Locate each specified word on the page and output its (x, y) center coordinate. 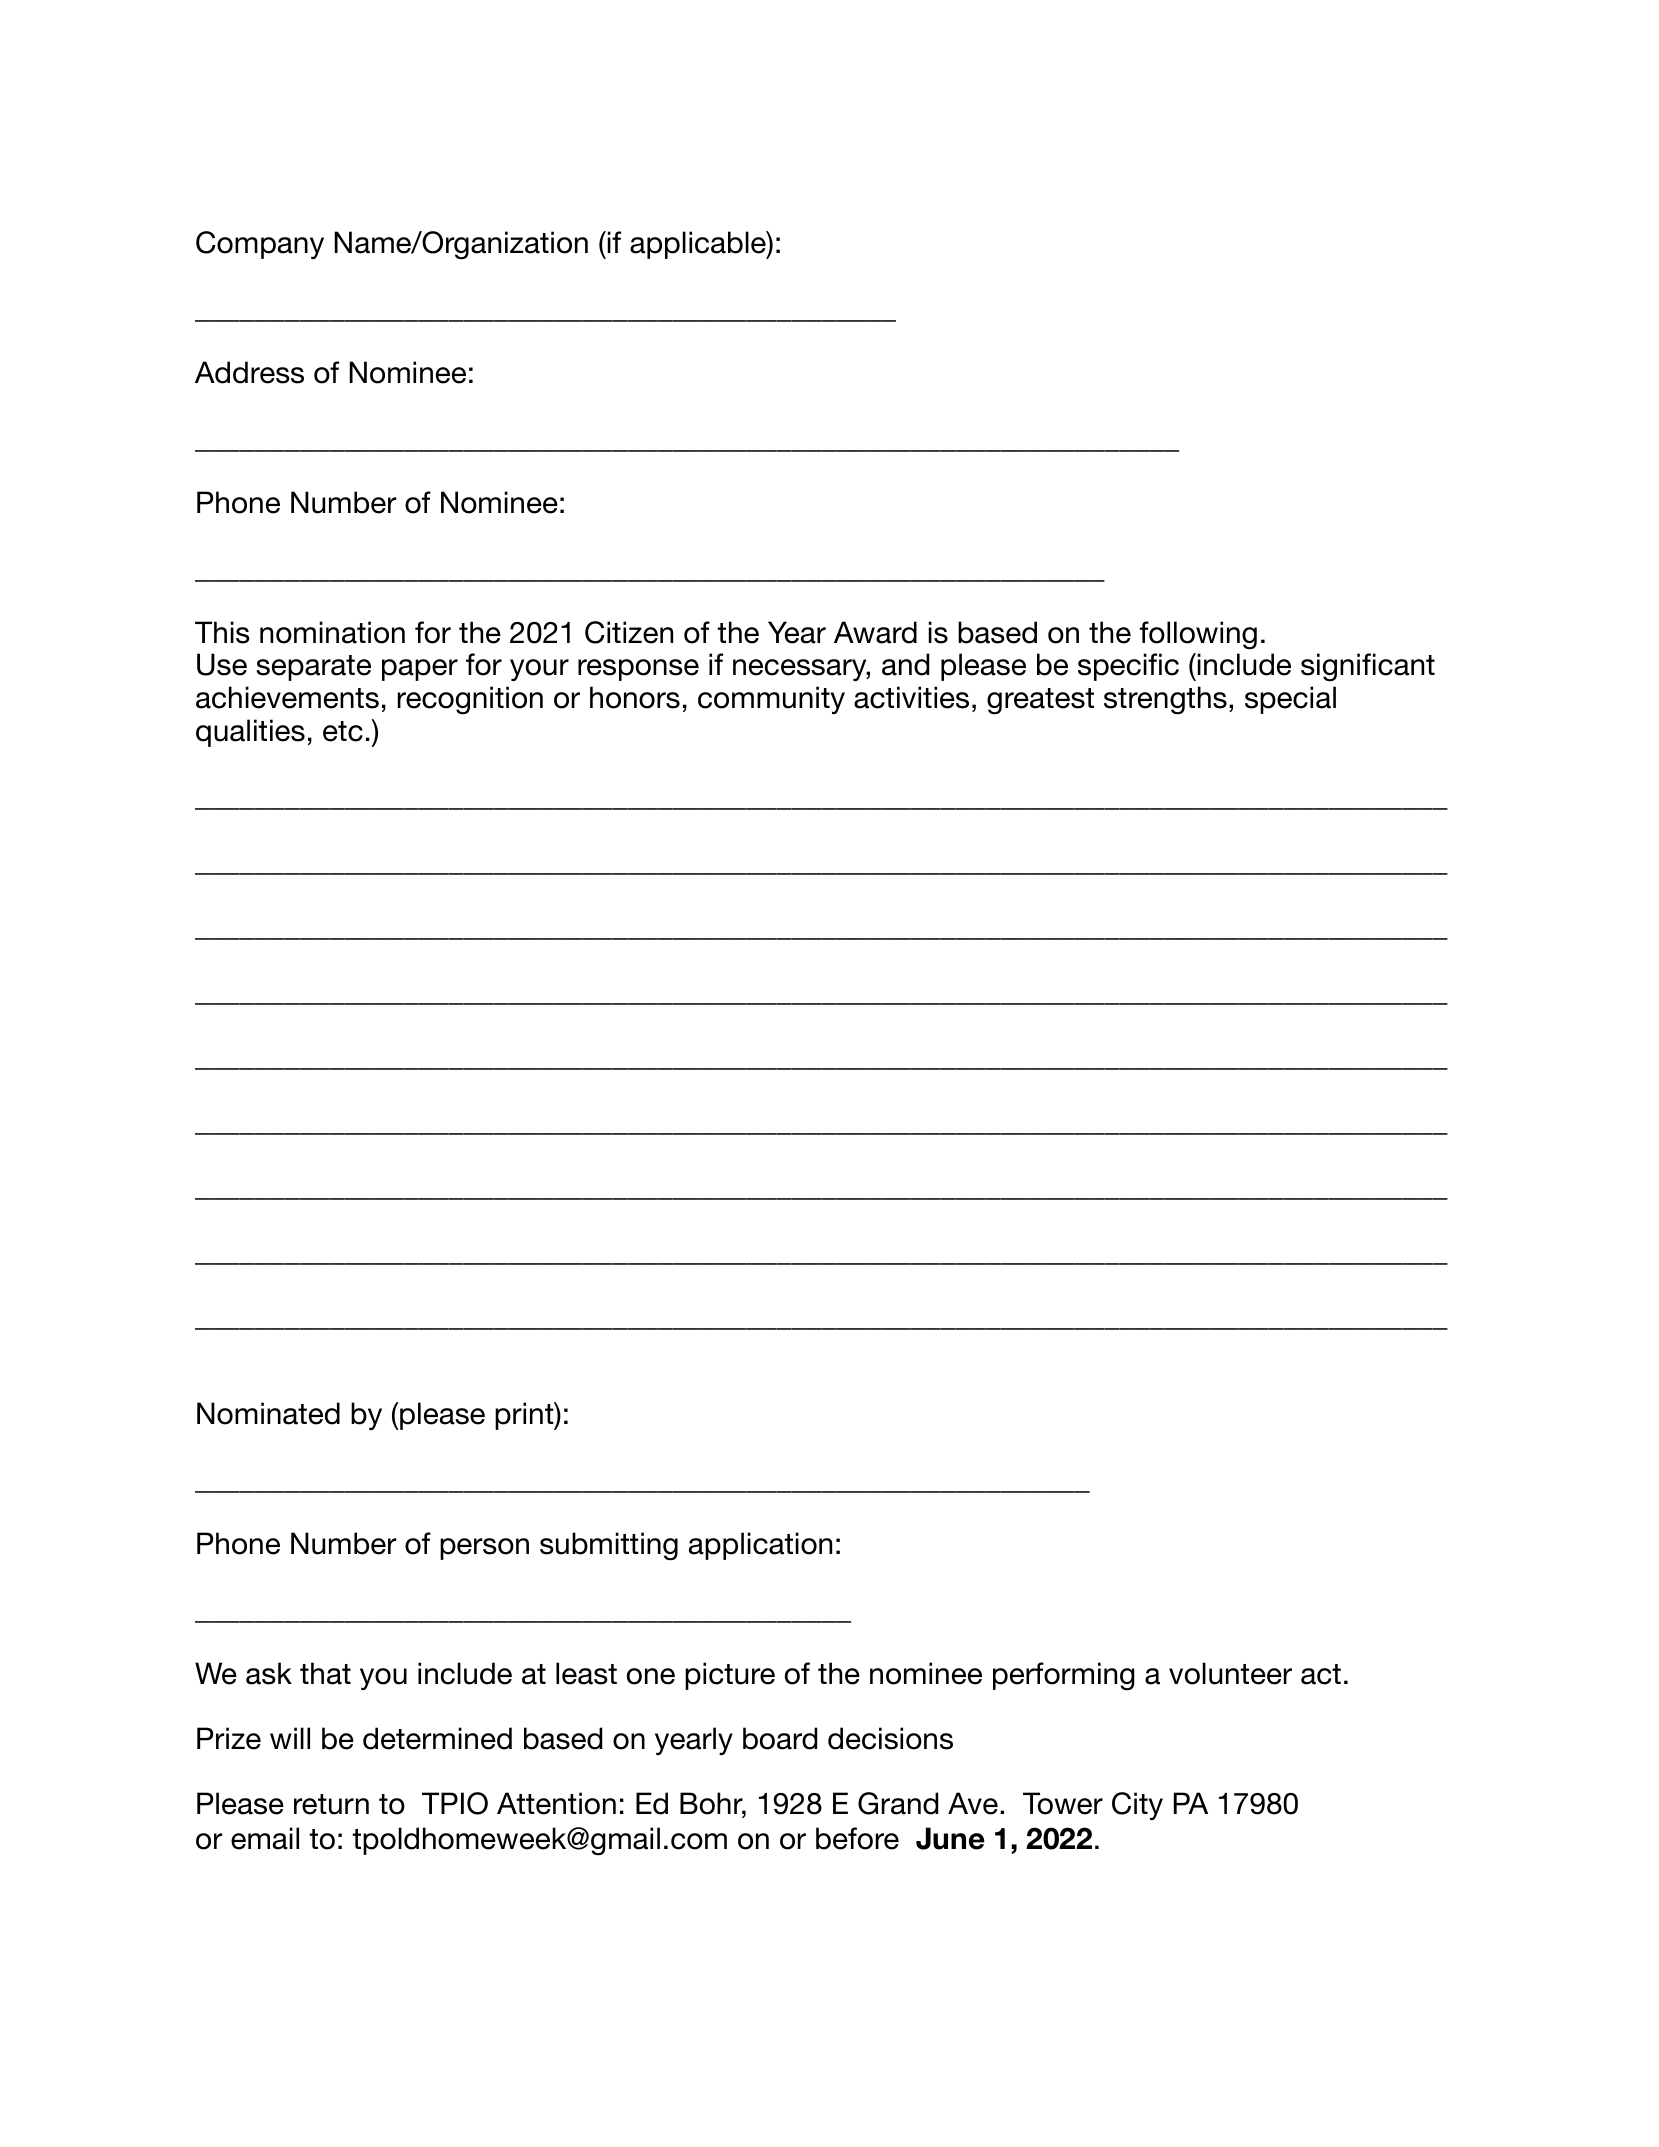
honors (635, 697)
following (1198, 635)
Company (260, 245)
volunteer (1230, 1673)
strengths (1165, 700)
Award (875, 632)
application (760, 1546)
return (331, 1804)
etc (343, 731)
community (771, 700)
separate (313, 668)
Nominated (268, 1413)
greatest (1040, 701)
